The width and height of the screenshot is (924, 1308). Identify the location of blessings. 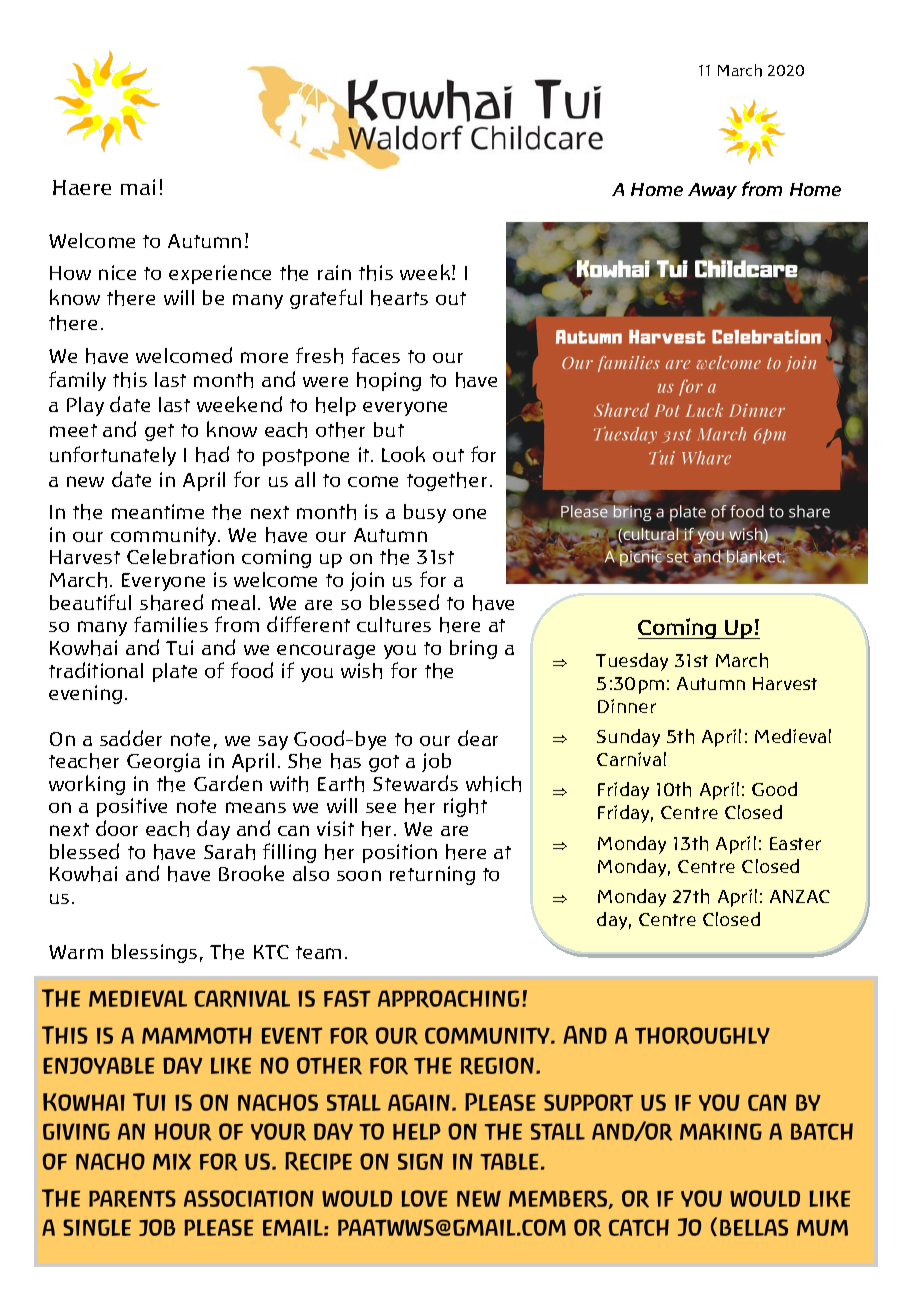
(154, 953).
